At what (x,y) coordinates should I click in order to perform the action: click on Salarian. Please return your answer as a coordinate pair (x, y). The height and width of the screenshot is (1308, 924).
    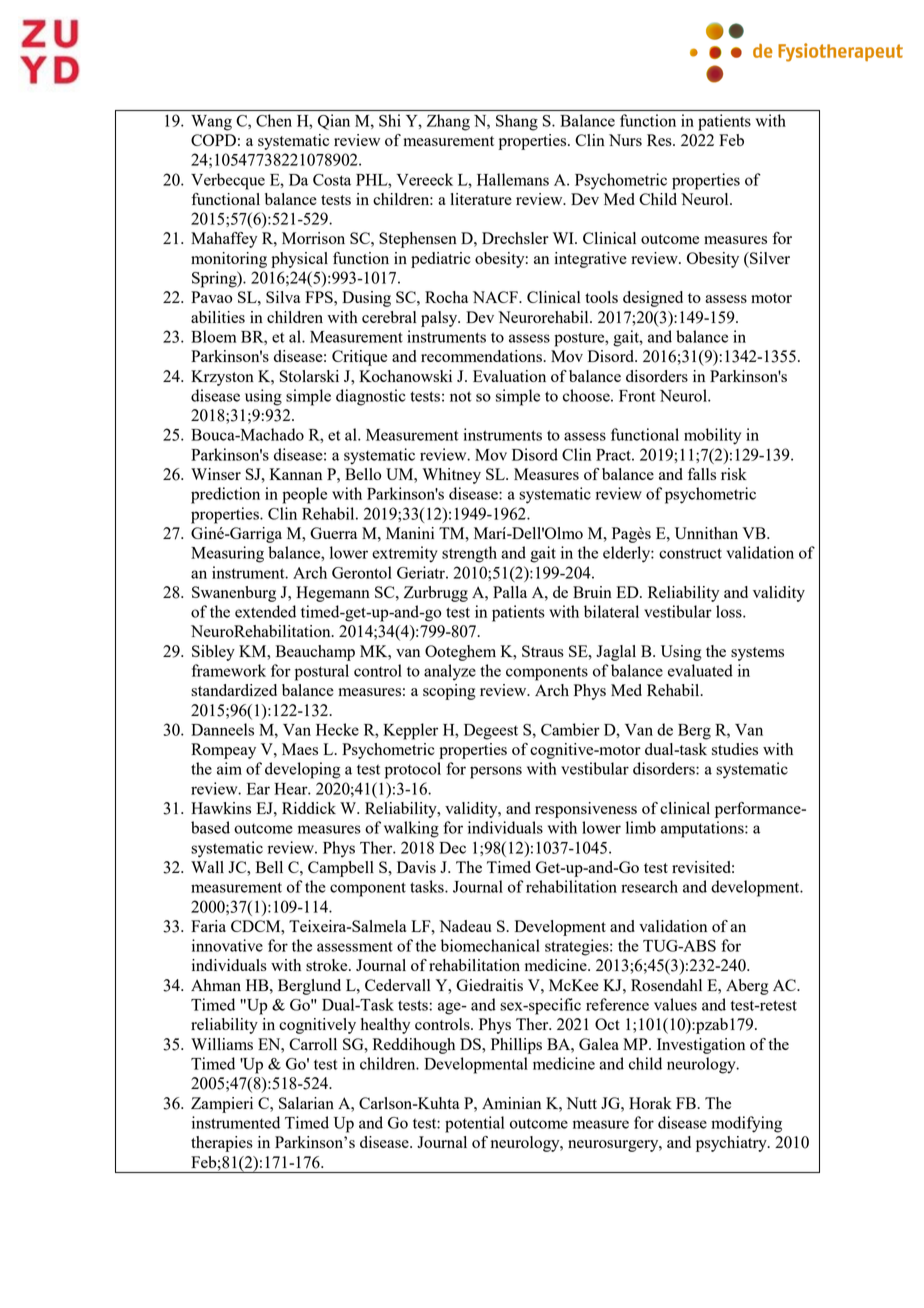
    Looking at the image, I should click on (306, 1103).
